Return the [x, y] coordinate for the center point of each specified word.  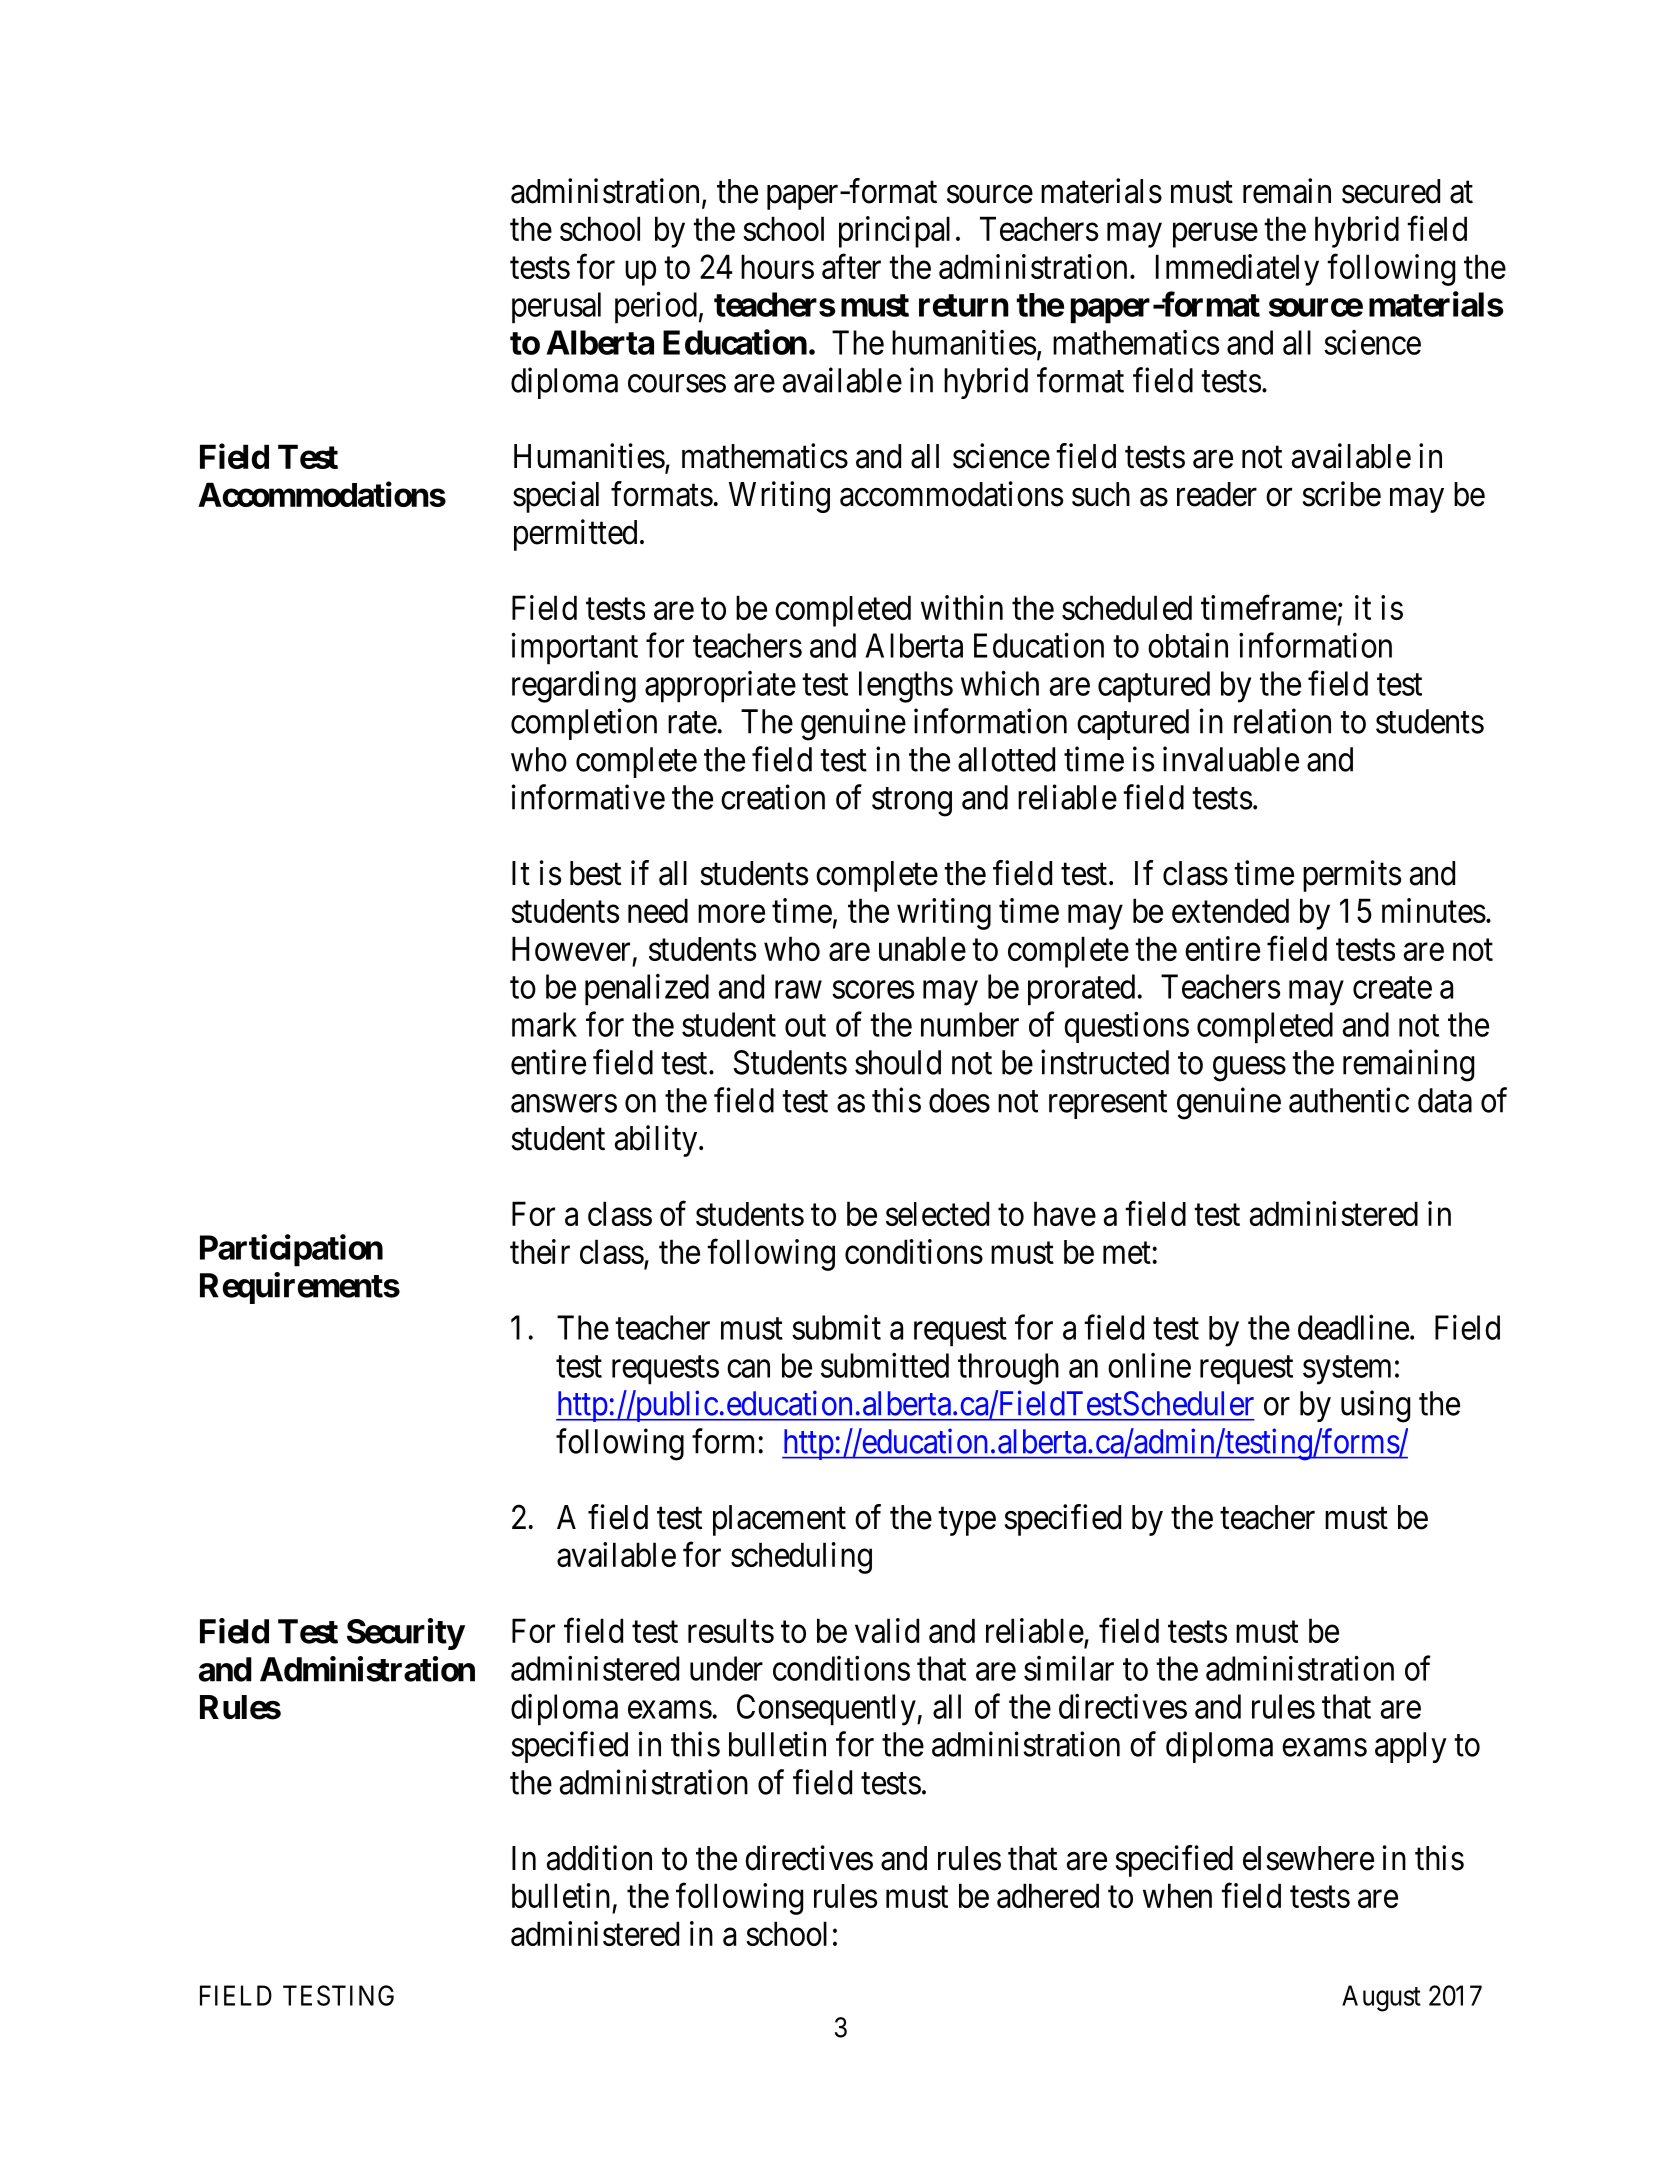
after [851, 266]
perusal [556, 308]
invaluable [1231, 759]
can [748, 1369]
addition [599, 1858]
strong [912, 802]
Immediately [1237, 270]
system [1347, 1370]
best [595, 873]
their [540, 1251]
